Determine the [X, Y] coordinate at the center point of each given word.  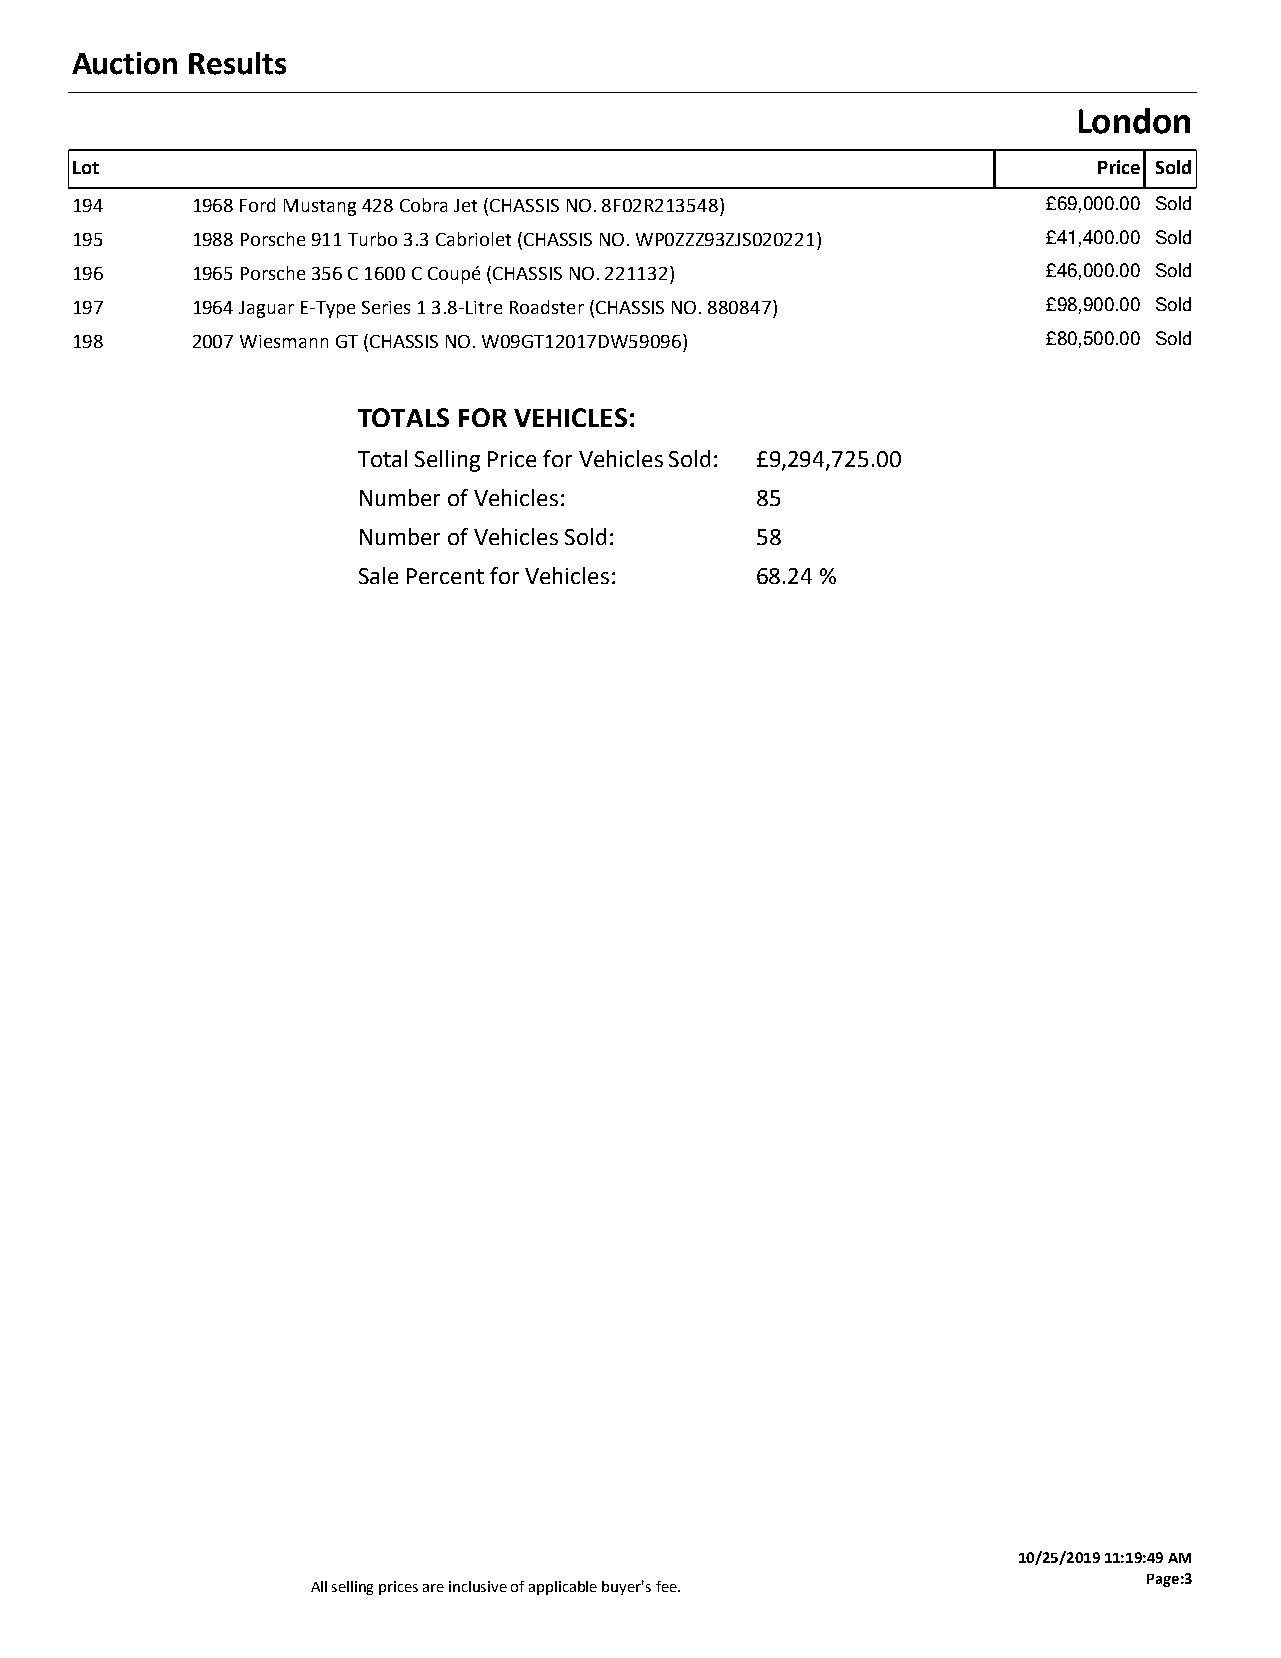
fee [667, 1586]
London [1134, 121]
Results [237, 63]
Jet [465, 205]
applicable [563, 1588]
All [319, 1586]
